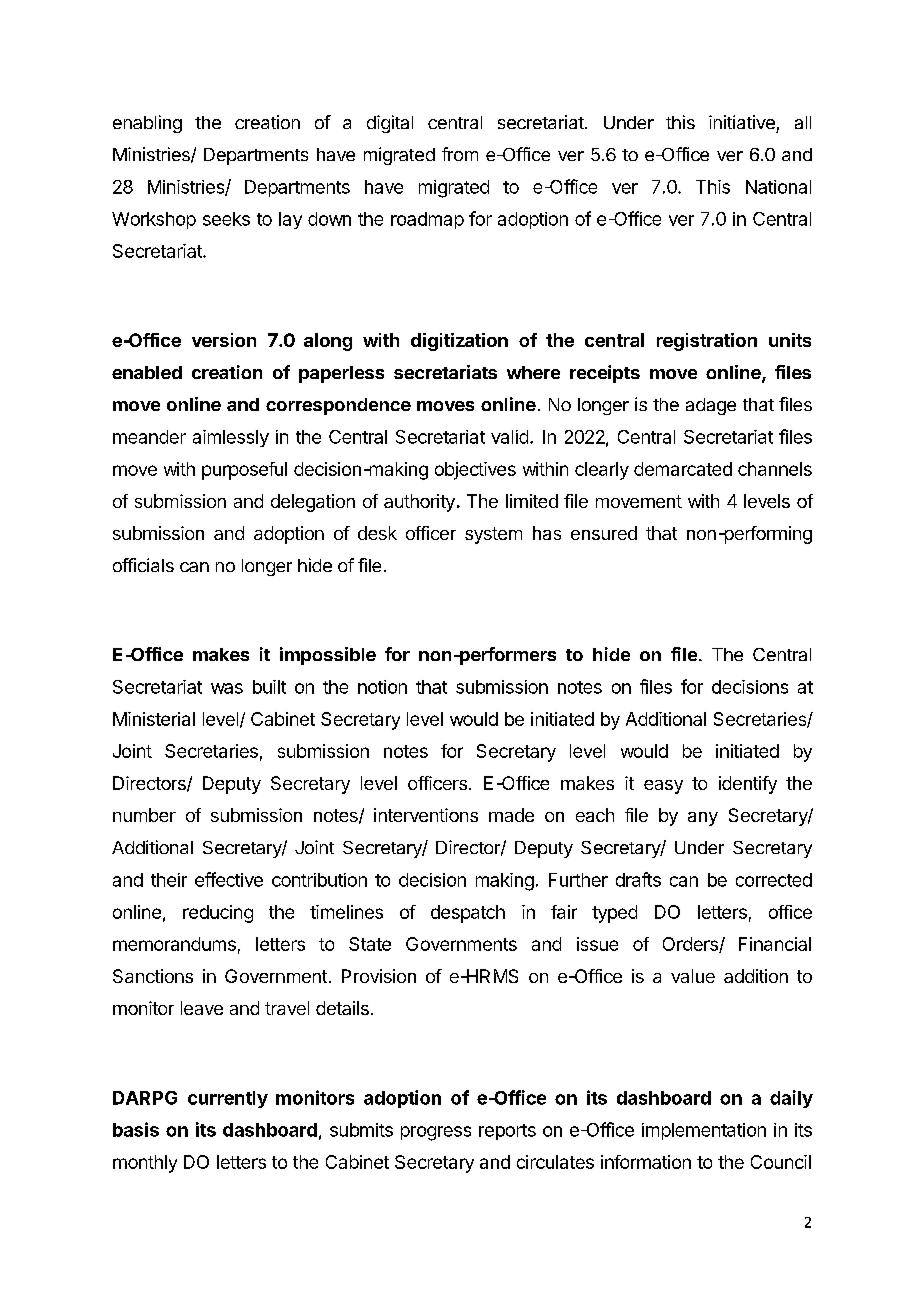 The image size is (924, 1308). What do you see at coordinates (436, 1133) in the screenshot?
I see `progress` at bounding box center [436, 1133].
